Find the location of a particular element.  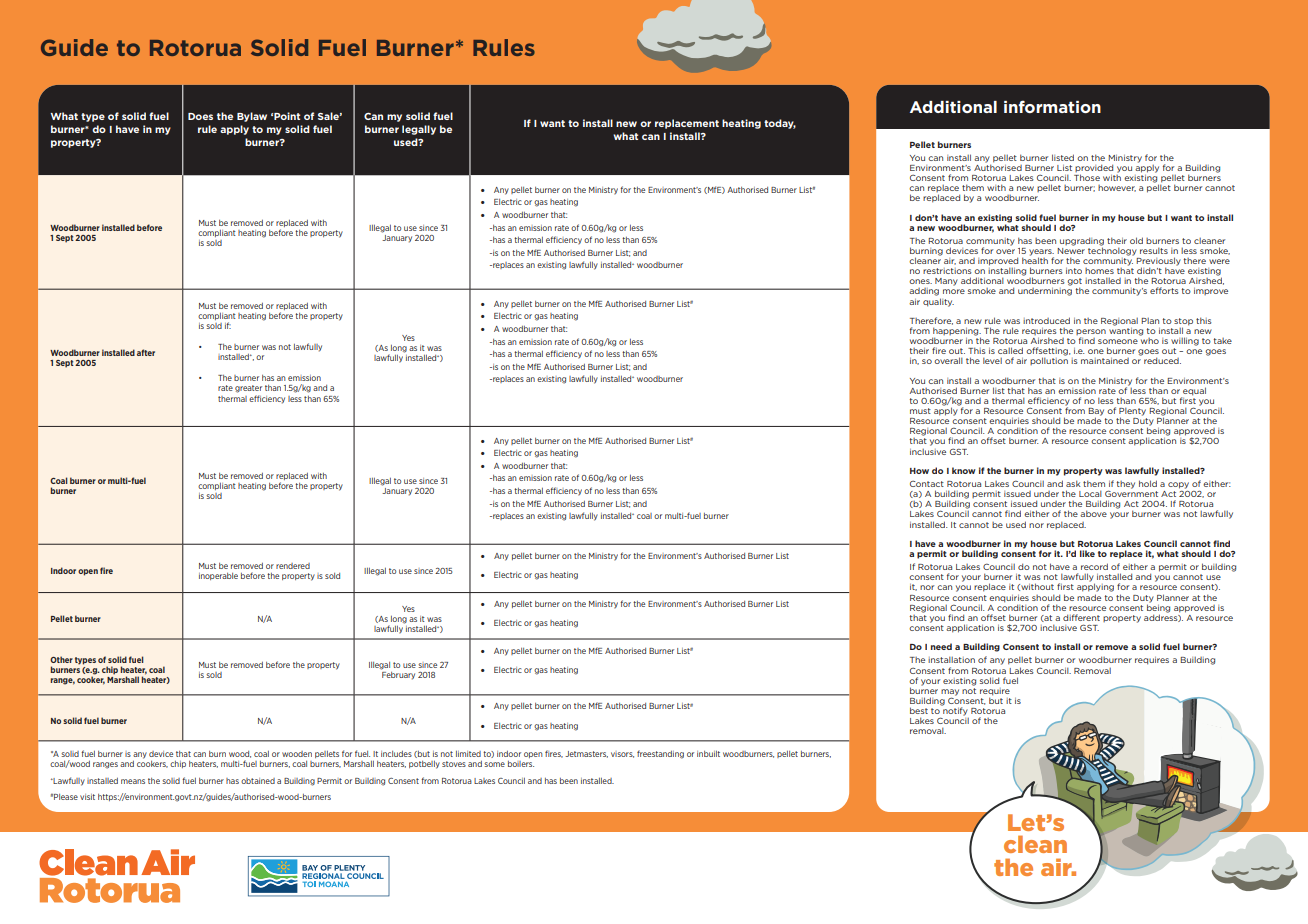

rendered is located at coordinates (293, 566).
